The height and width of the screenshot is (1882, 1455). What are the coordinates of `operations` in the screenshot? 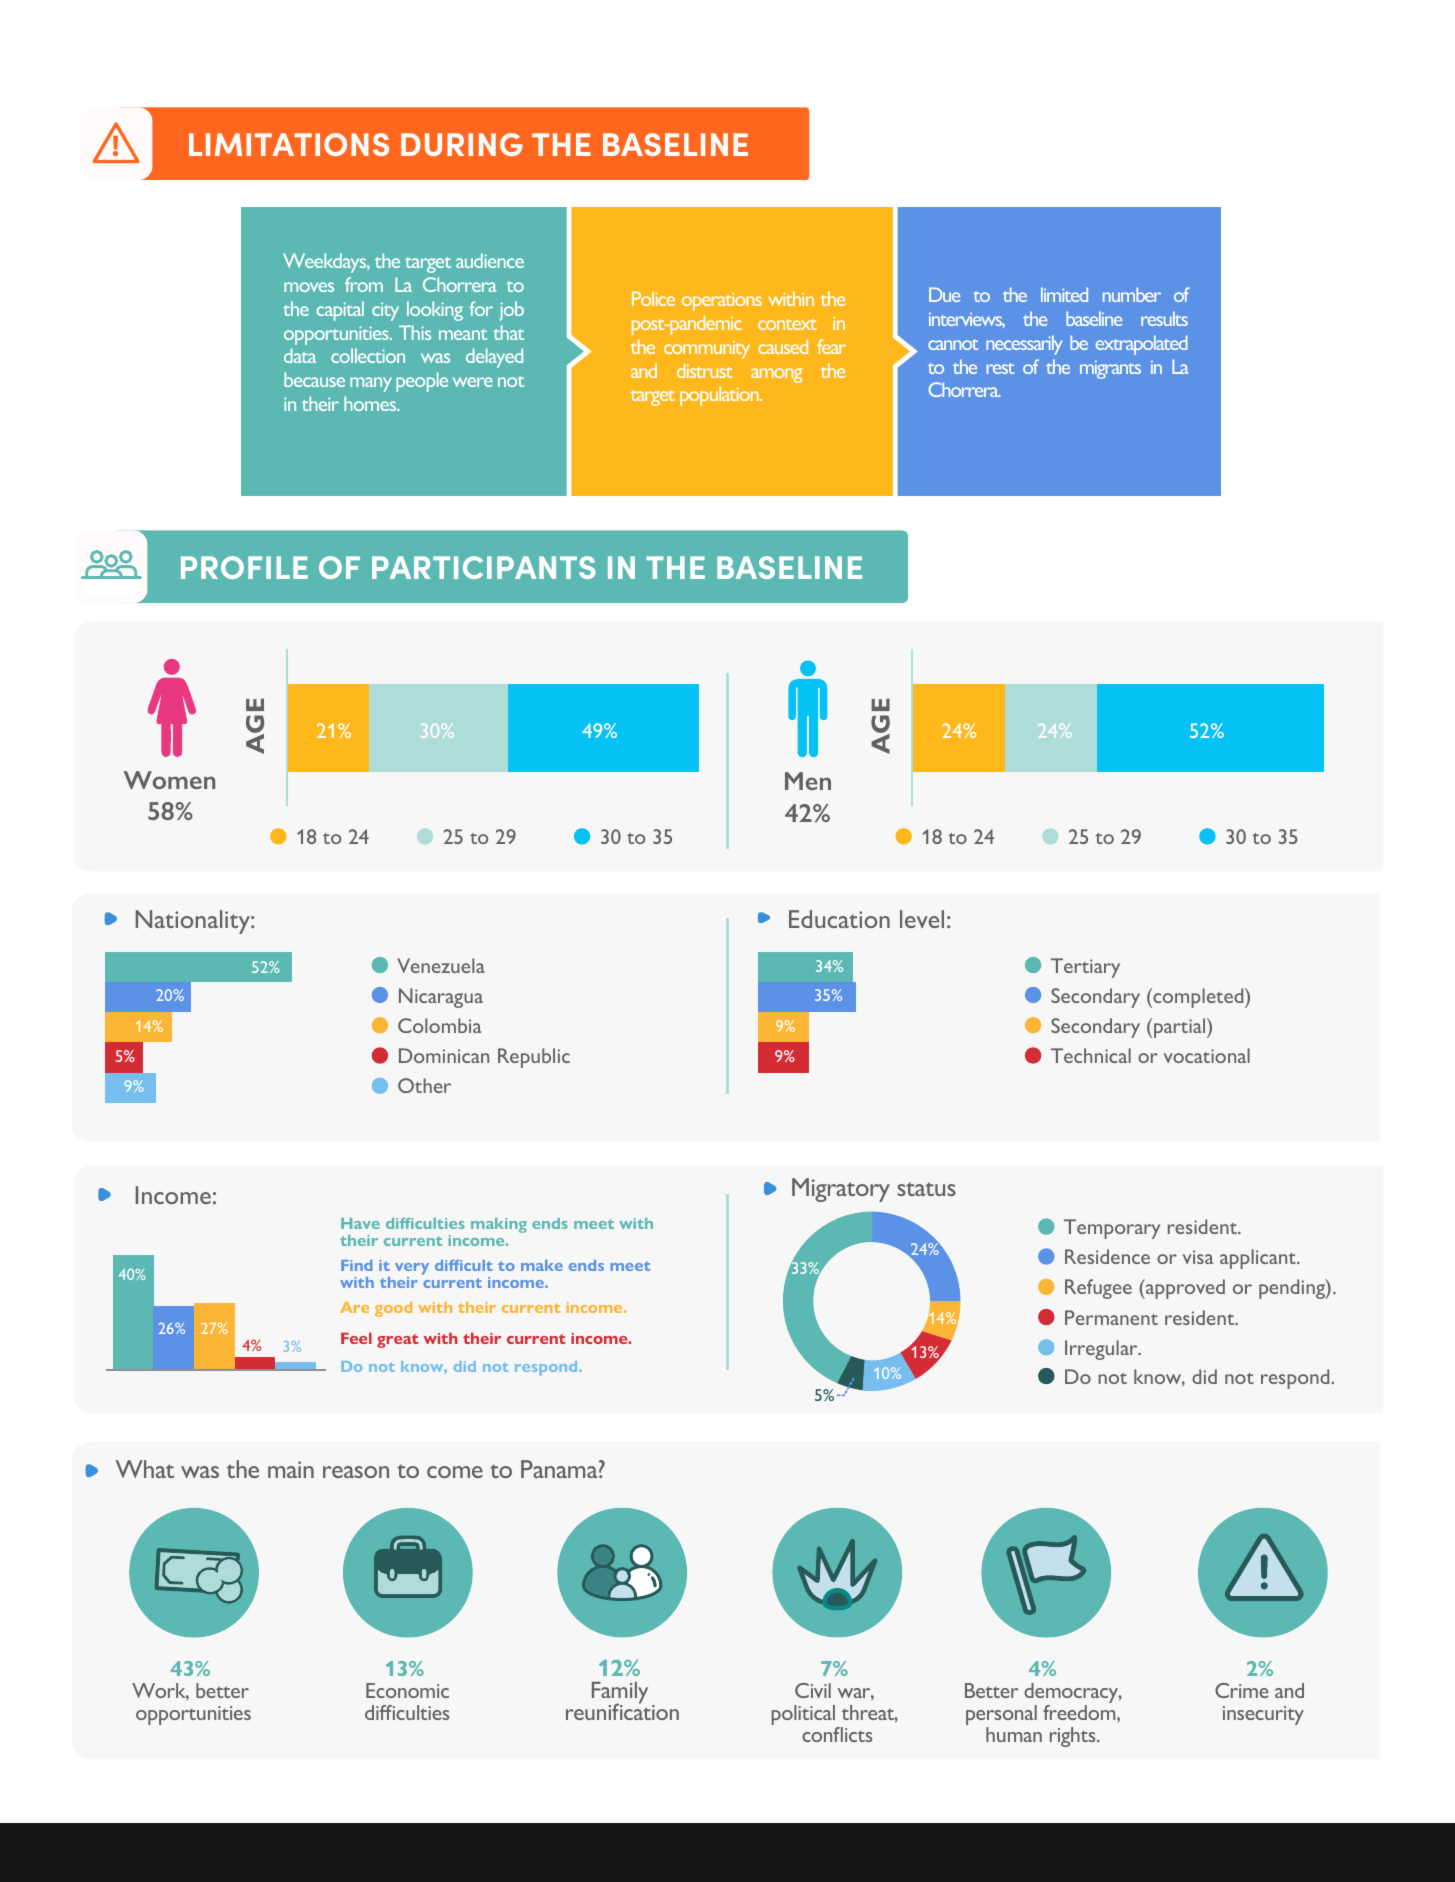 It's located at (722, 301).
